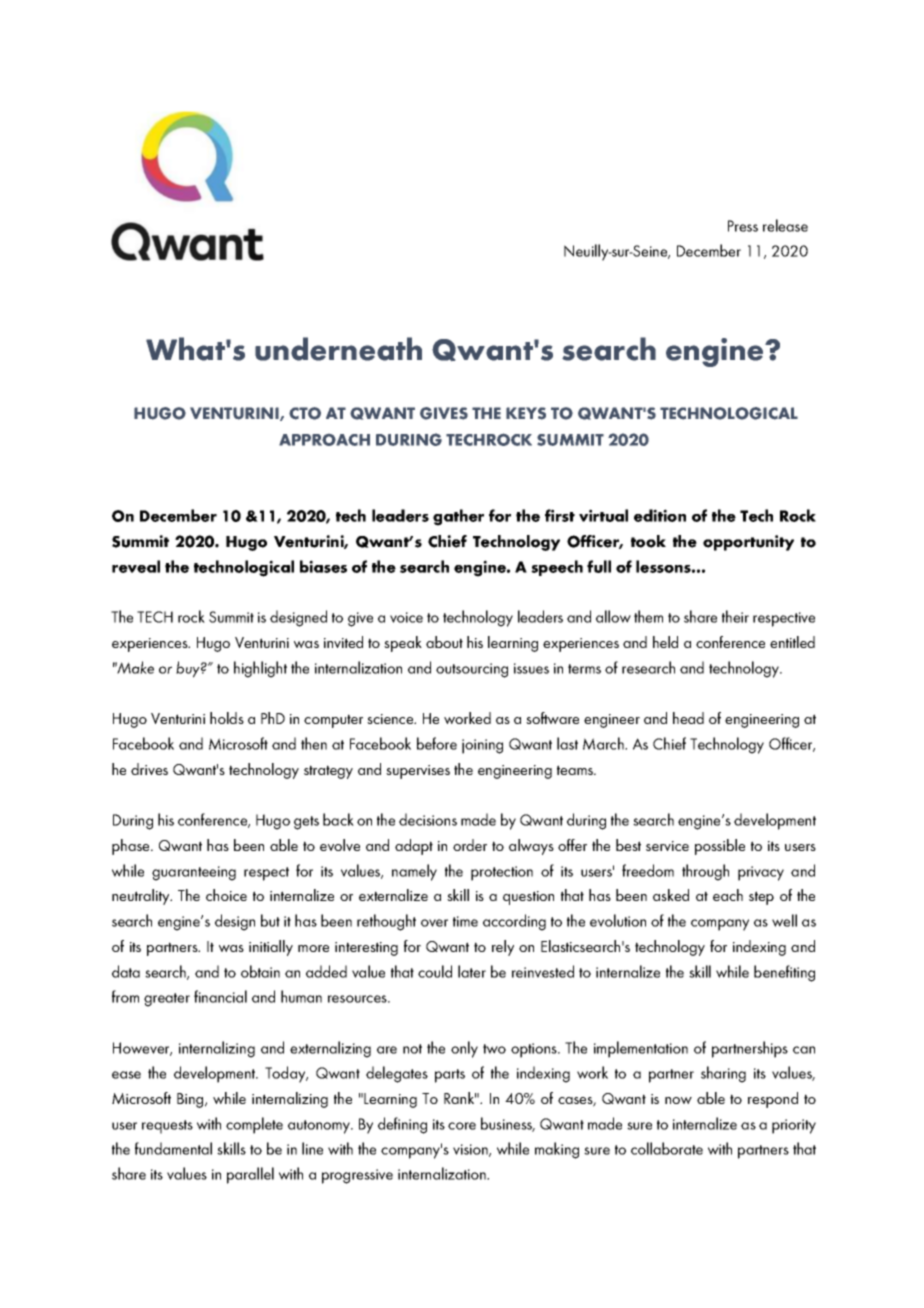  What do you see at coordinates (226, 895) in the document?
I see `choice` at bounding box center [226, 895].
